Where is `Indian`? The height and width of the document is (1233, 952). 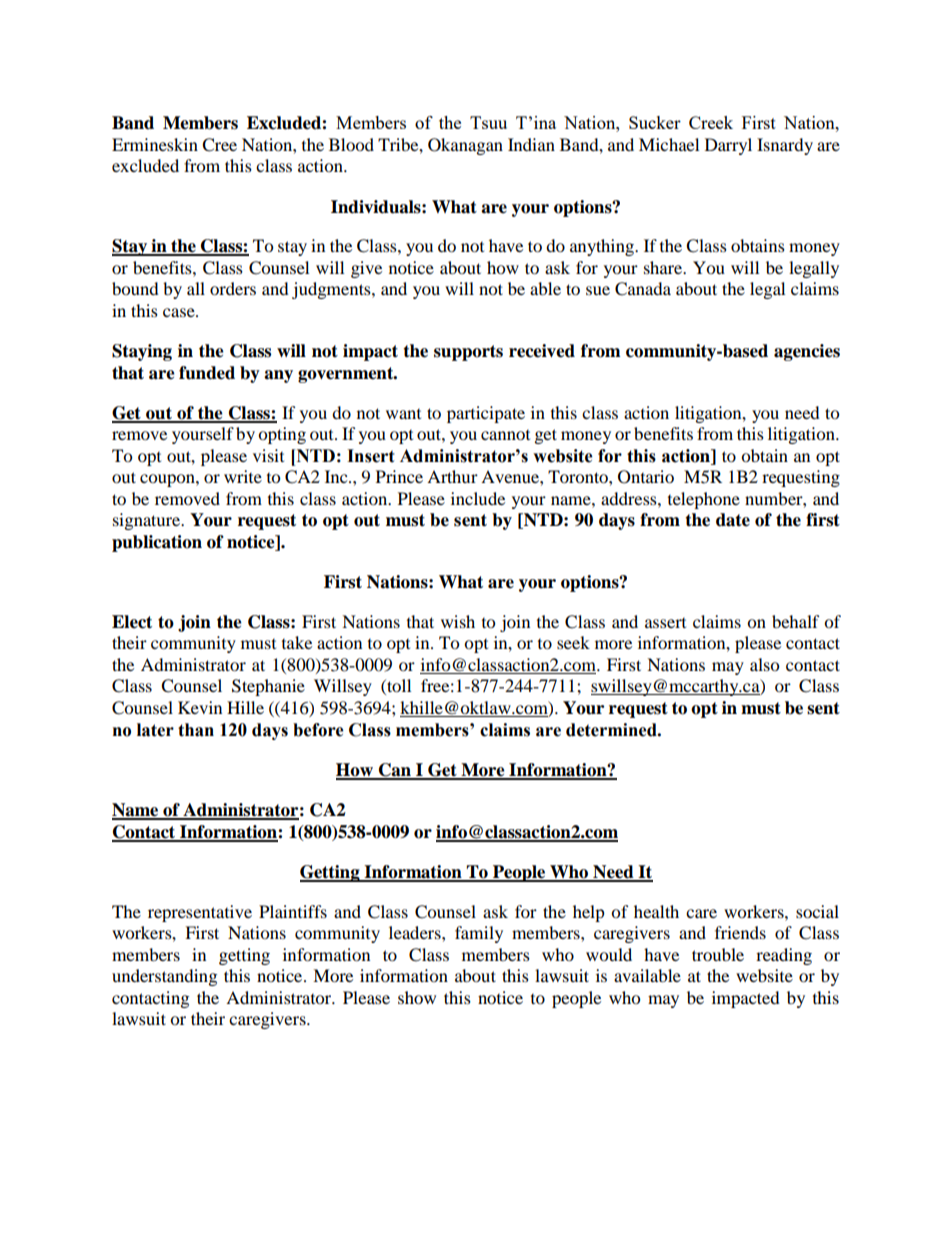 Indian is located at coordinates (531, 144).
